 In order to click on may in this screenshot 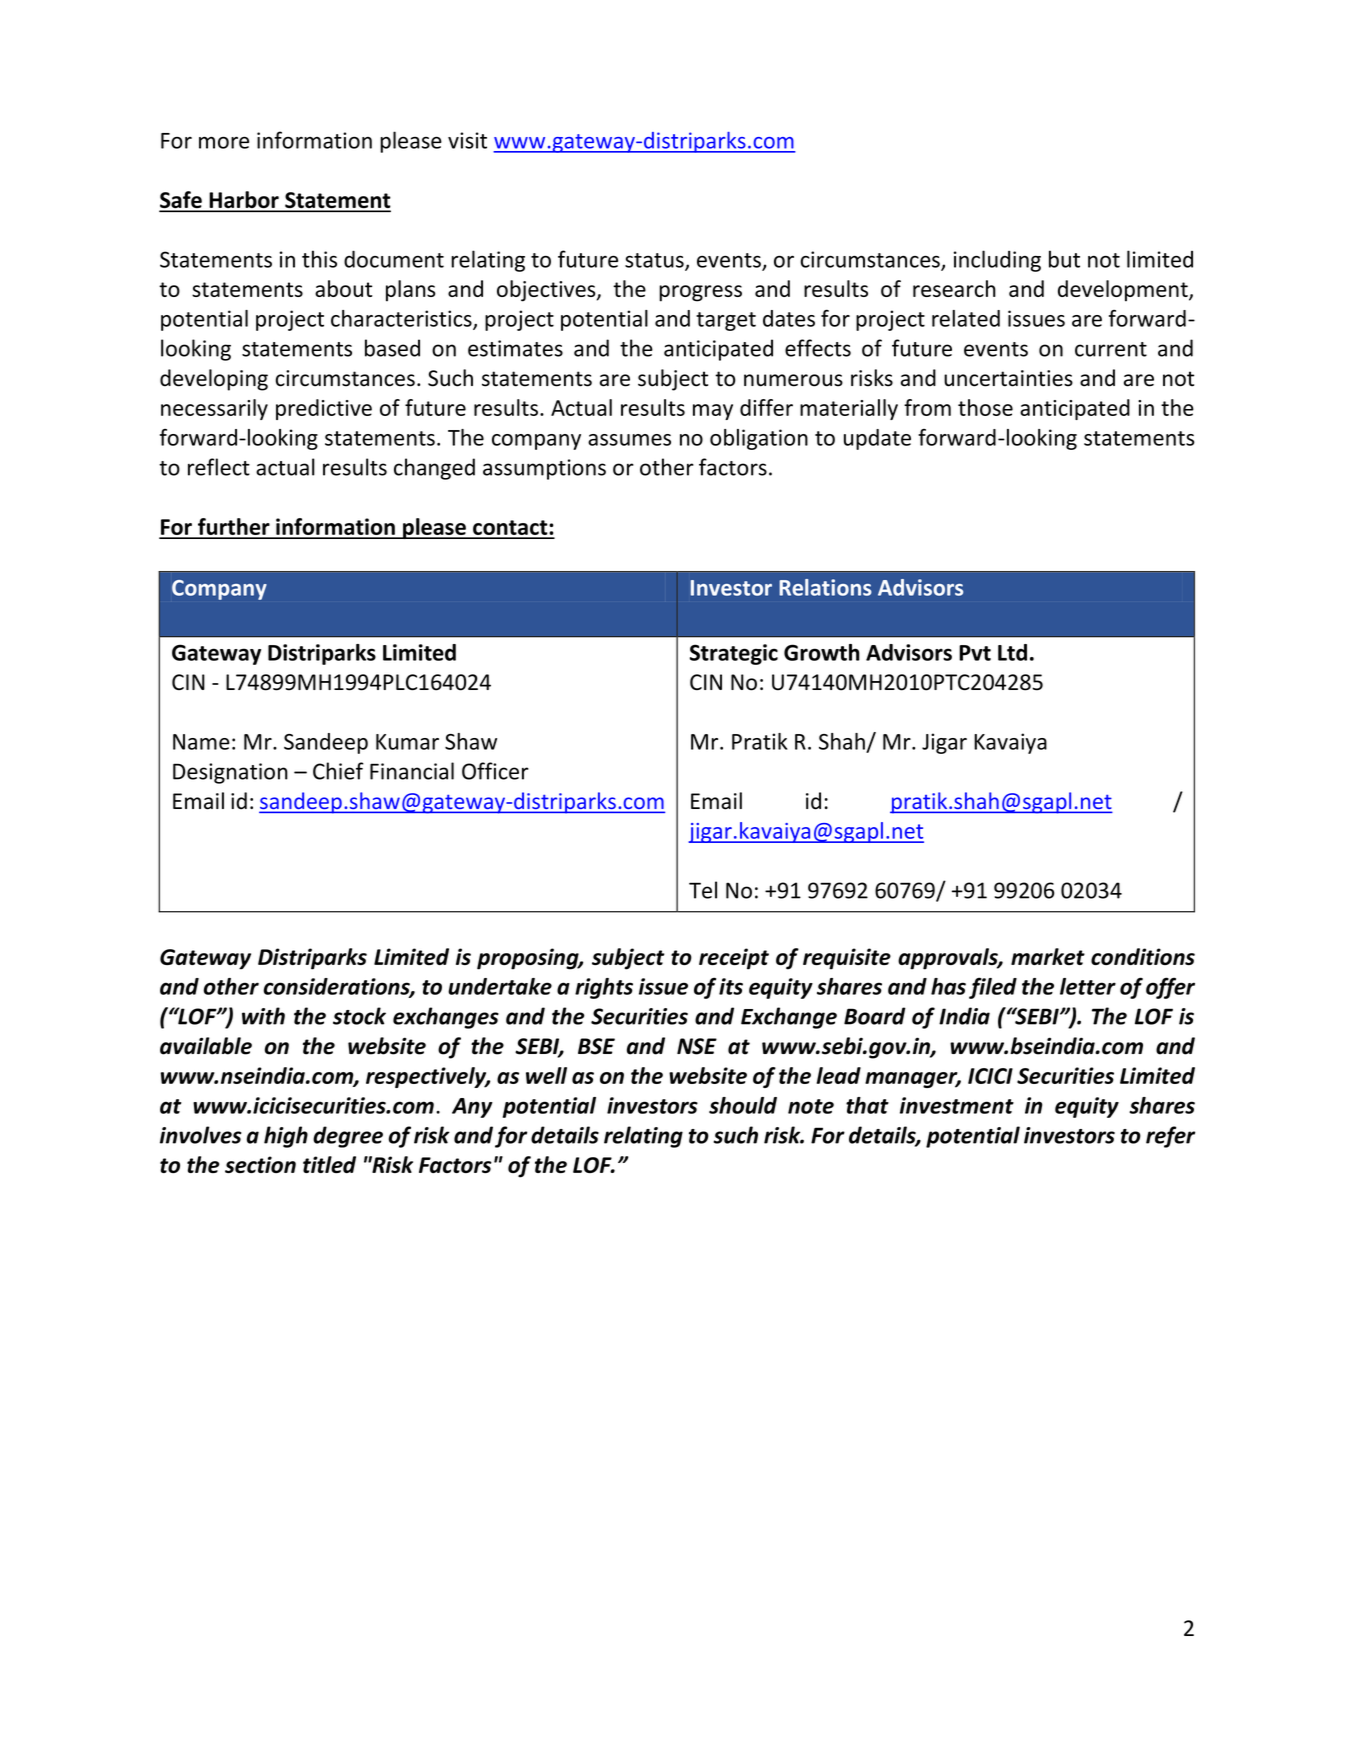, I will do `click(713, 412)`.
